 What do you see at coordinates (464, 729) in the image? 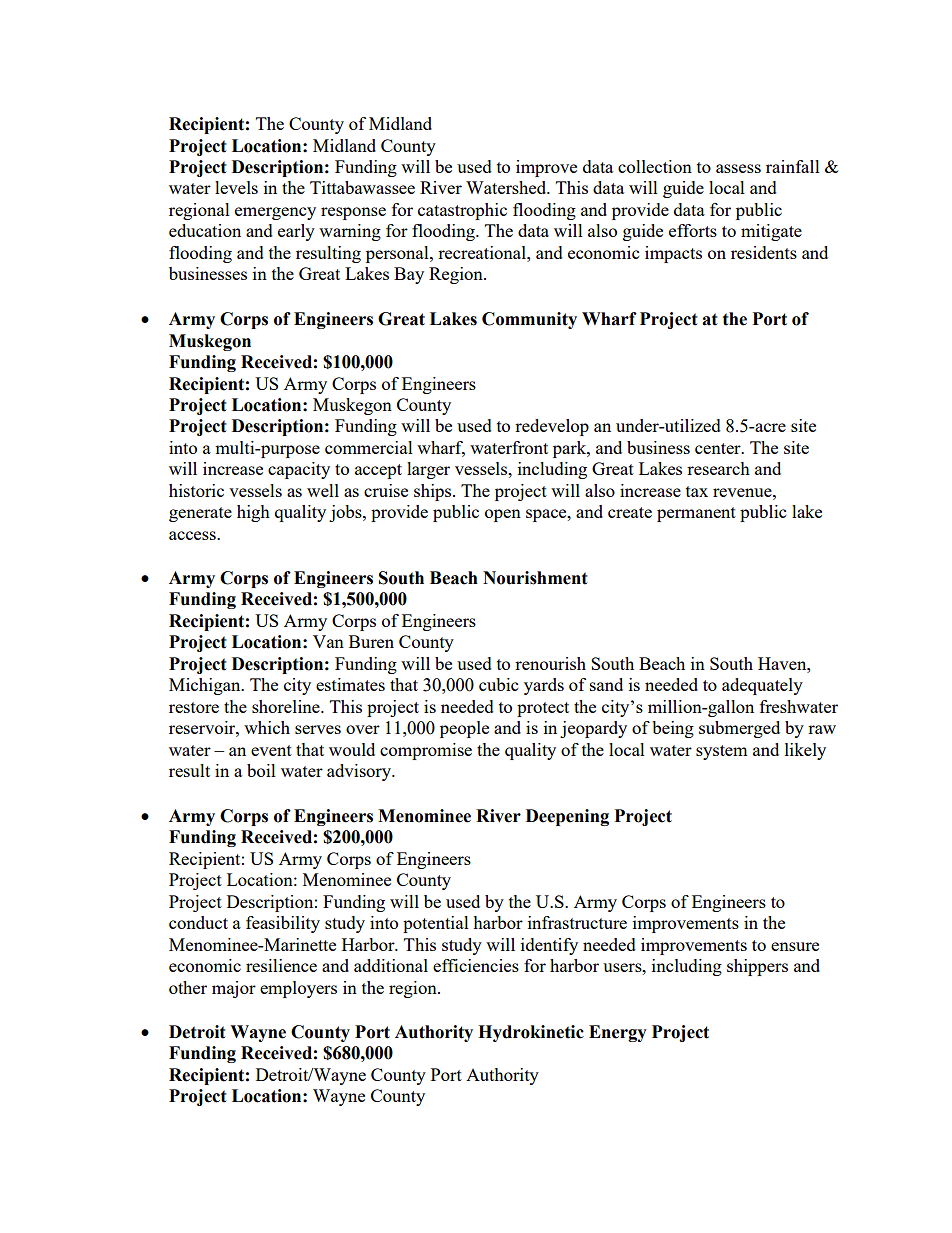
I see `people` at bounding box center [464, 729].
